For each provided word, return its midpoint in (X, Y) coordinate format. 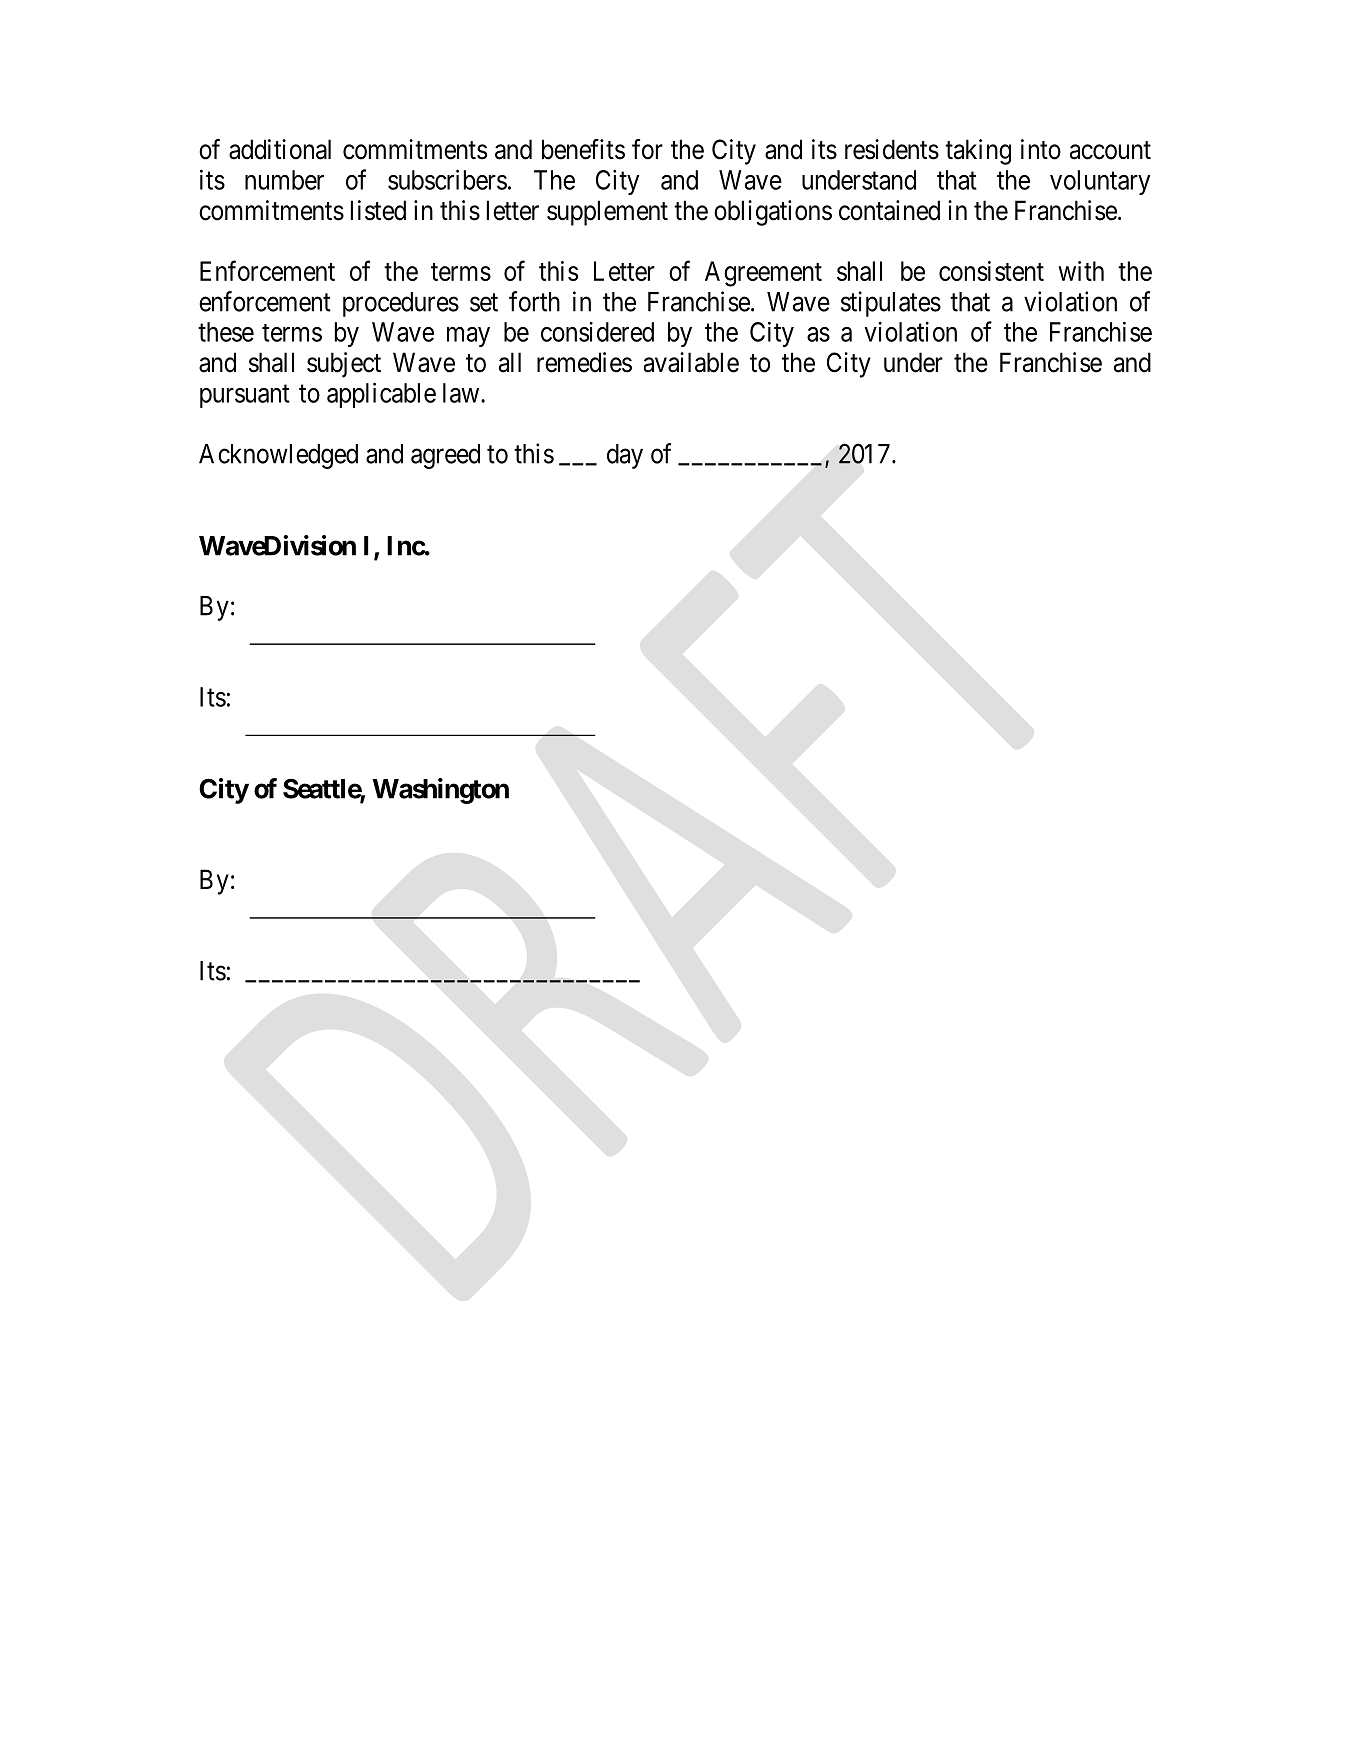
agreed (445, 456)
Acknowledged (278, 456)
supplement (607, 213)
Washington (440, 791)
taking (978, 152)
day (625, 456)
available (691, 362)
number (284, 180)
